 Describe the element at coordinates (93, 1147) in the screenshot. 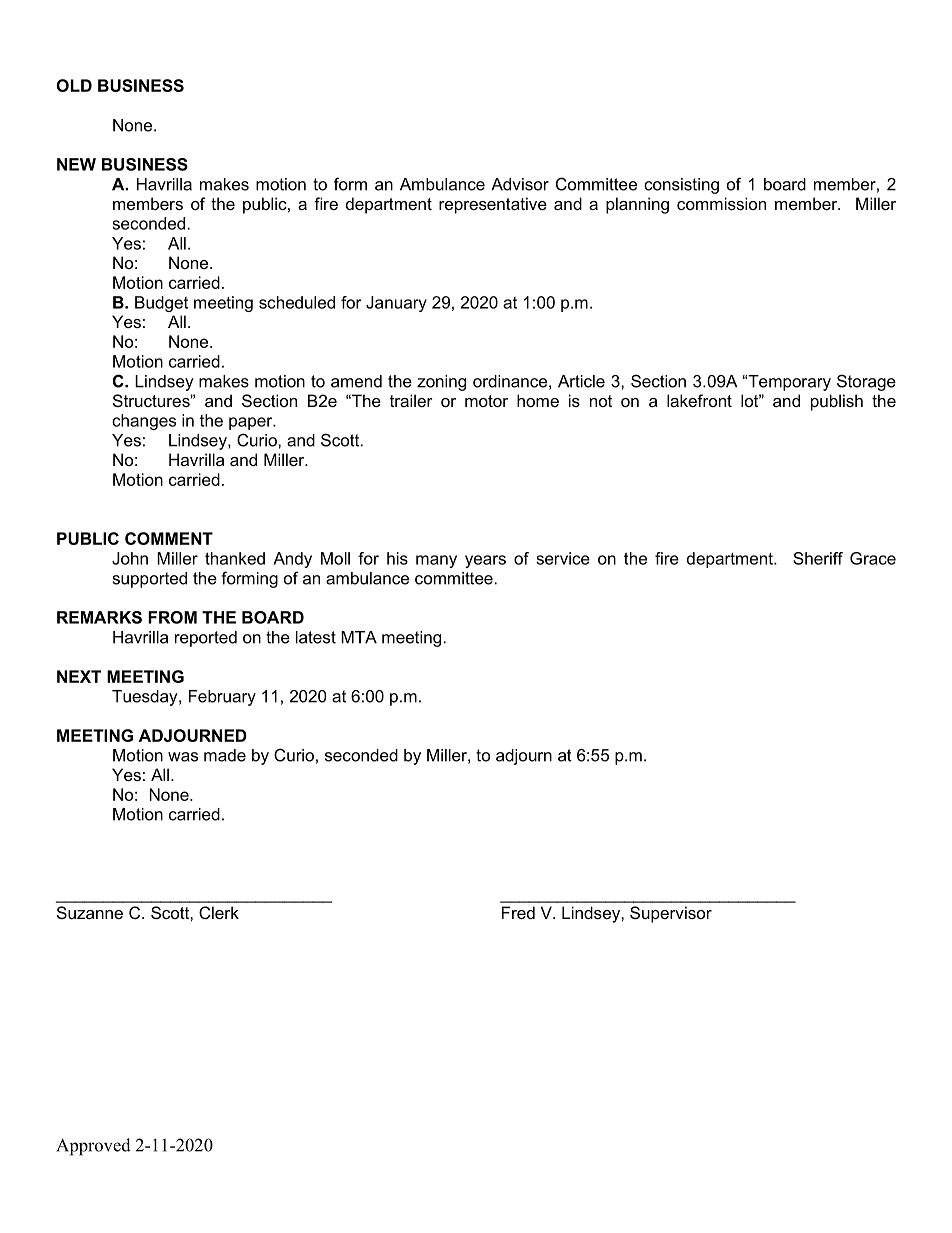

I see `Approved` at that location.
